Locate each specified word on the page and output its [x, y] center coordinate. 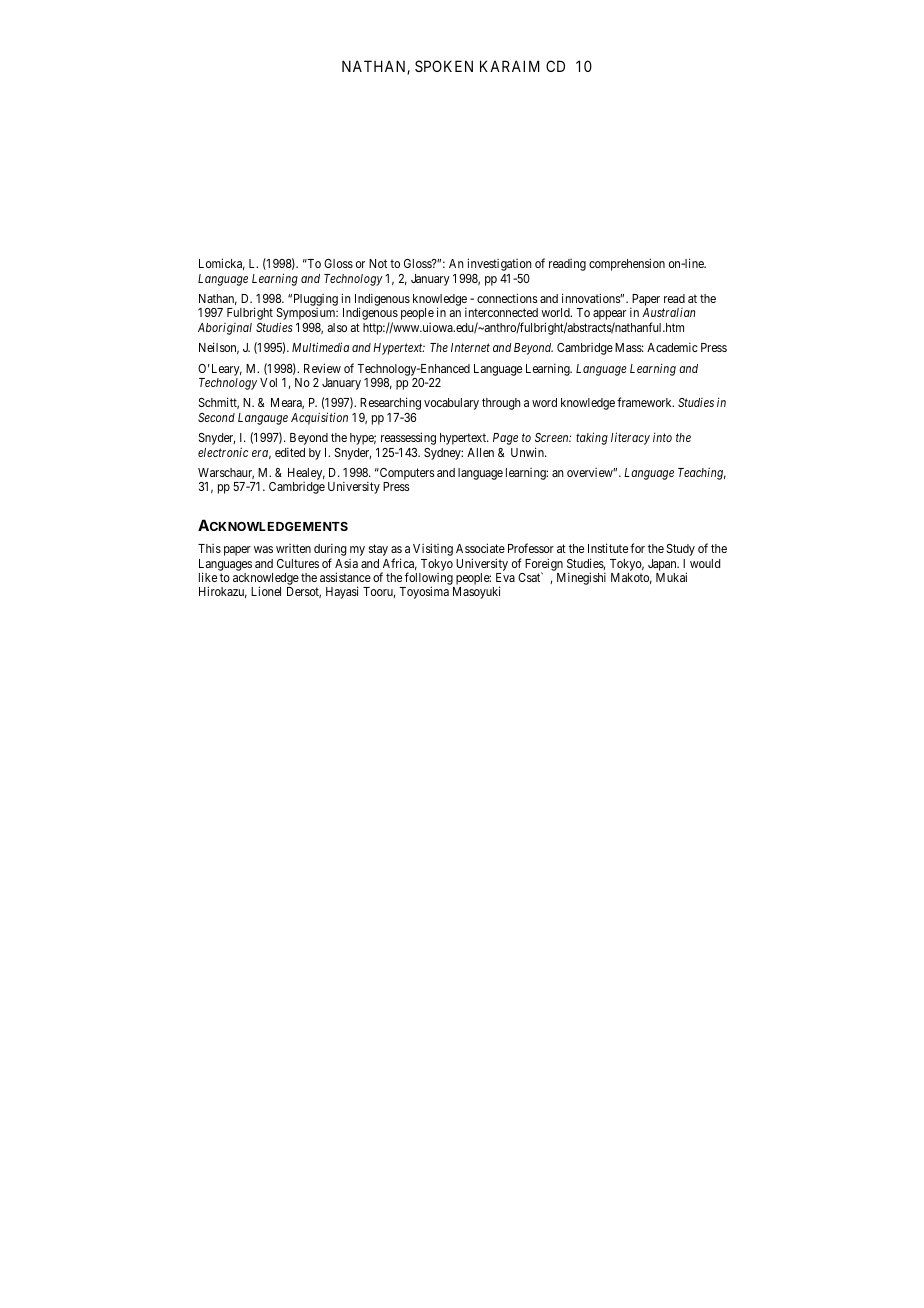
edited [290, 452]
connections [507, 298]
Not [378, 263]
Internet [470, 347]
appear [609, 316]
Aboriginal [225, 329]
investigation [499, 264]
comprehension [627, 264]
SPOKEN [444, 66]
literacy [630, 438]
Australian [668, 312]
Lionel [266, 591]
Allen [480, 452]
